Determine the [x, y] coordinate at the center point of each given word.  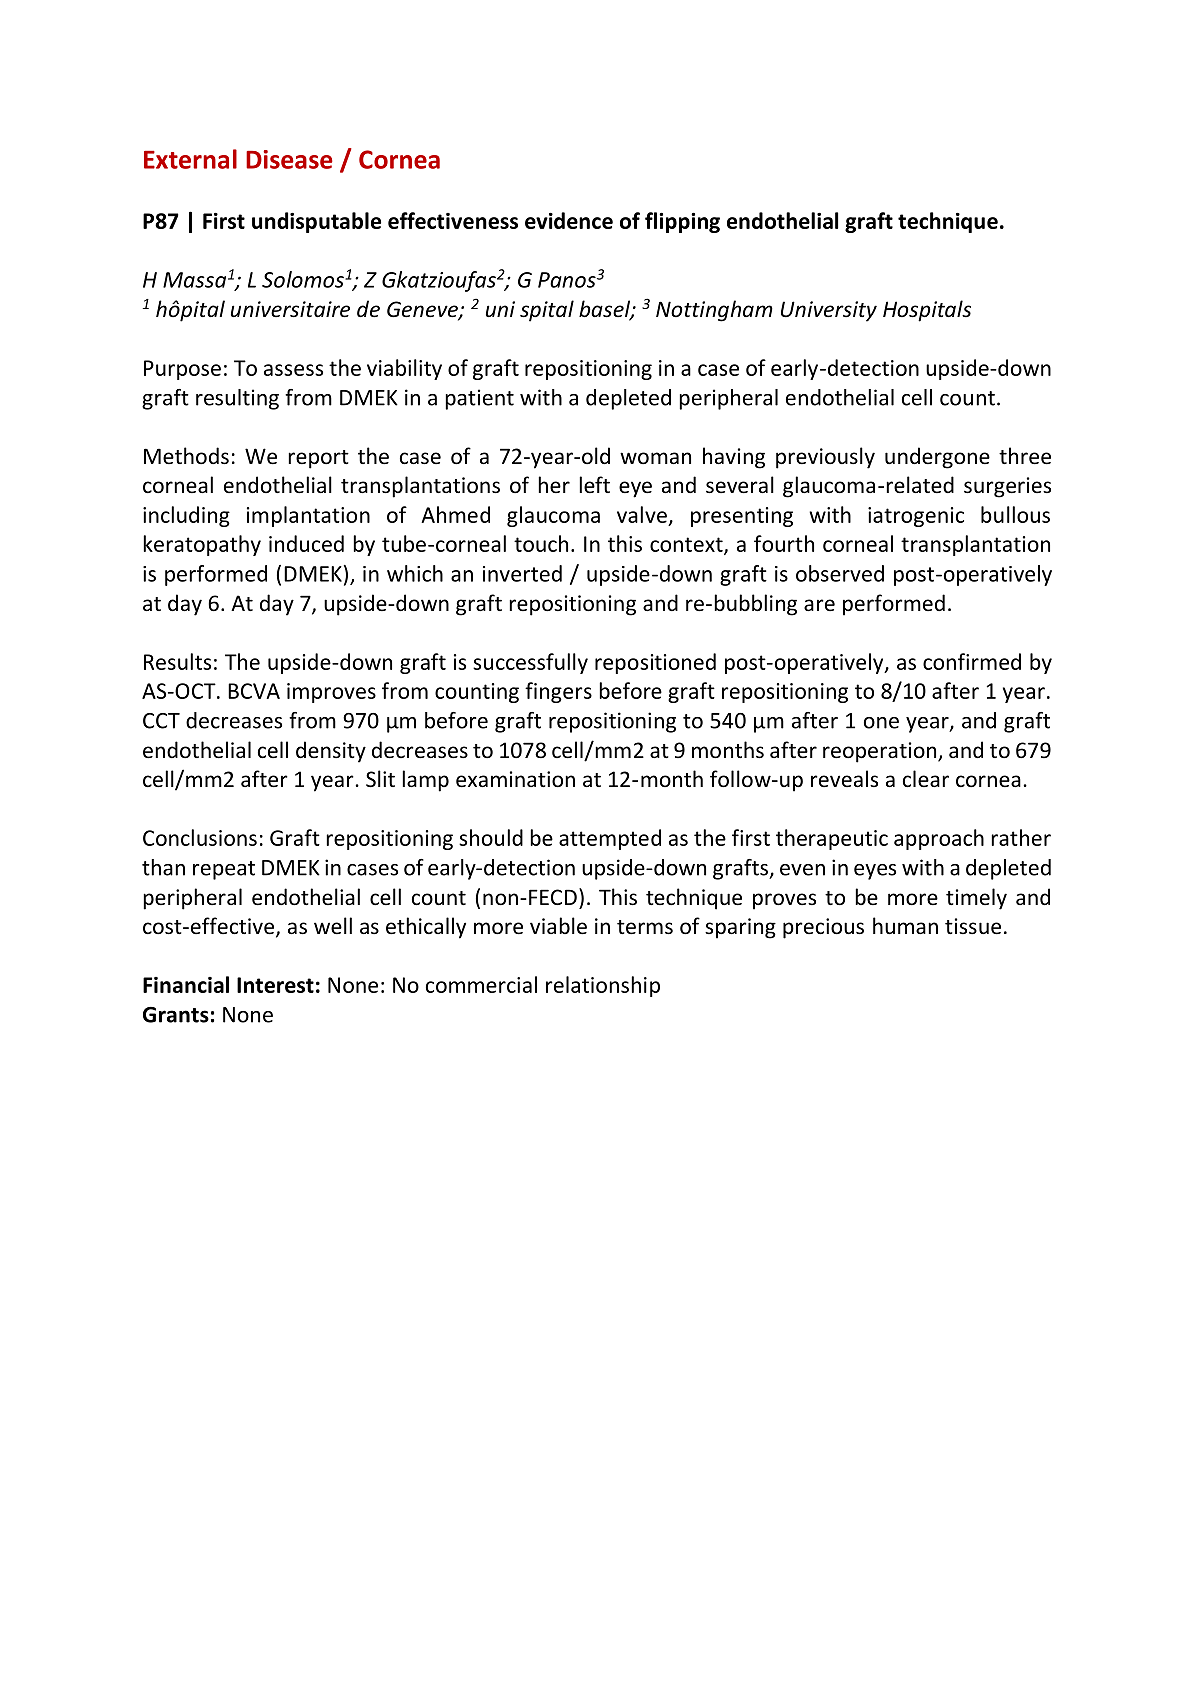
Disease [289, 159]
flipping [682, 222]
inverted [522, 573]
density [331, 752]
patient [479, 399]
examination [515, 779]
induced [306, 543]
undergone [937, 458]
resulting [237, 399]
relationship [603, 986]
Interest [275, 985]
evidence [569, 220]
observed [840, 573]
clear [926, 779]
